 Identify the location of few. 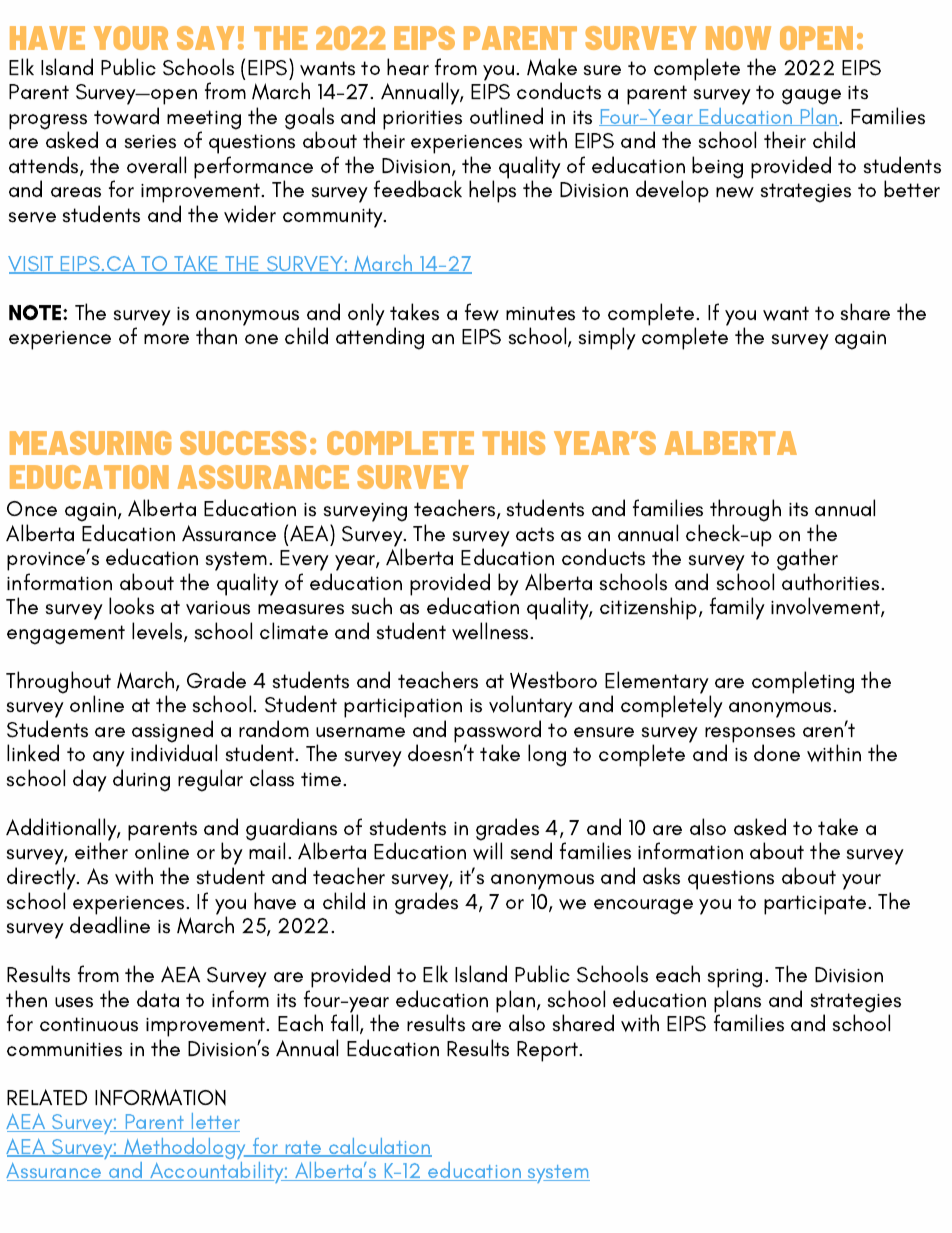
(482, 312).
